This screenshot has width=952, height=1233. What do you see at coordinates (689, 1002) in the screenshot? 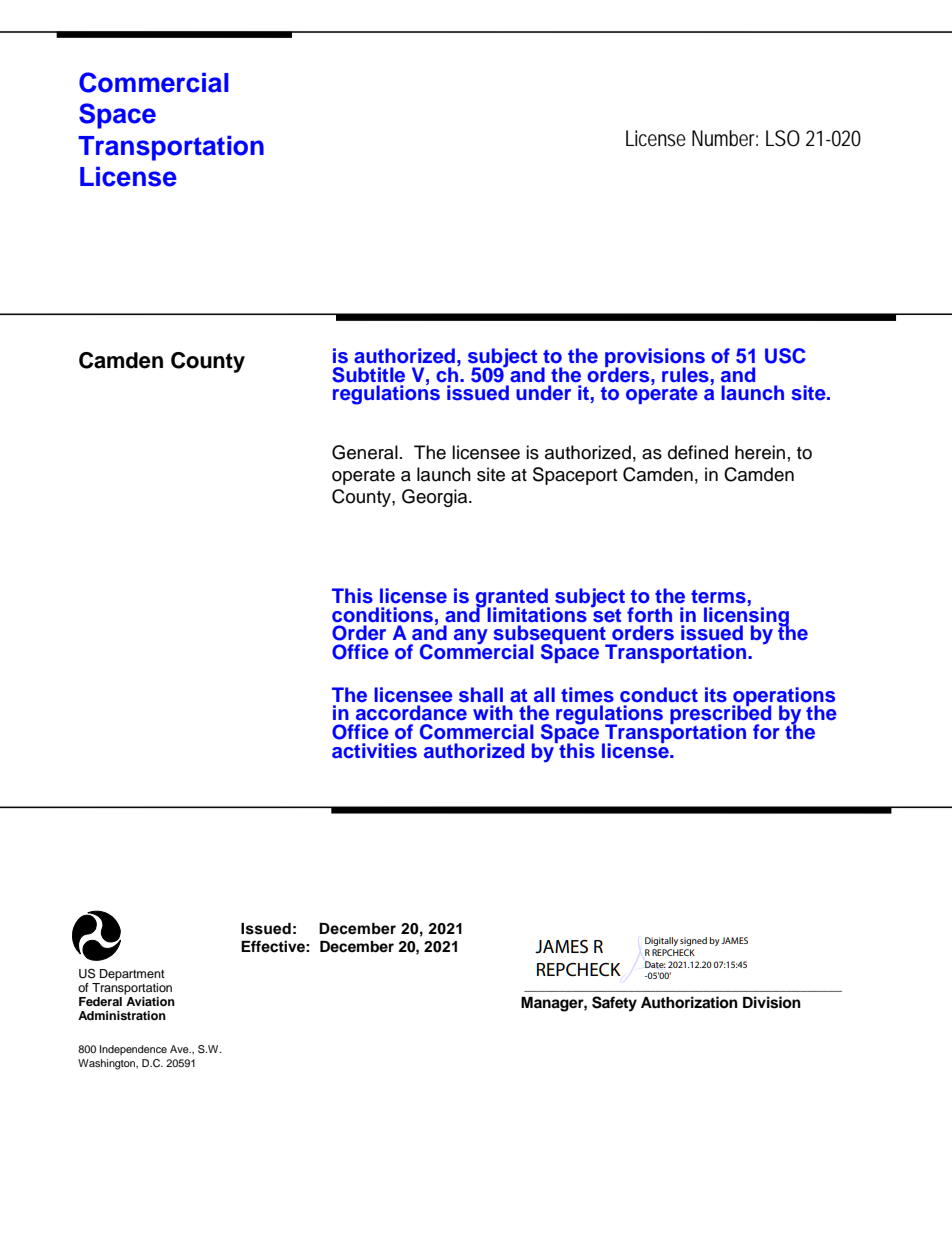
I see `Authorization` at bounding box center [689, 1002].
